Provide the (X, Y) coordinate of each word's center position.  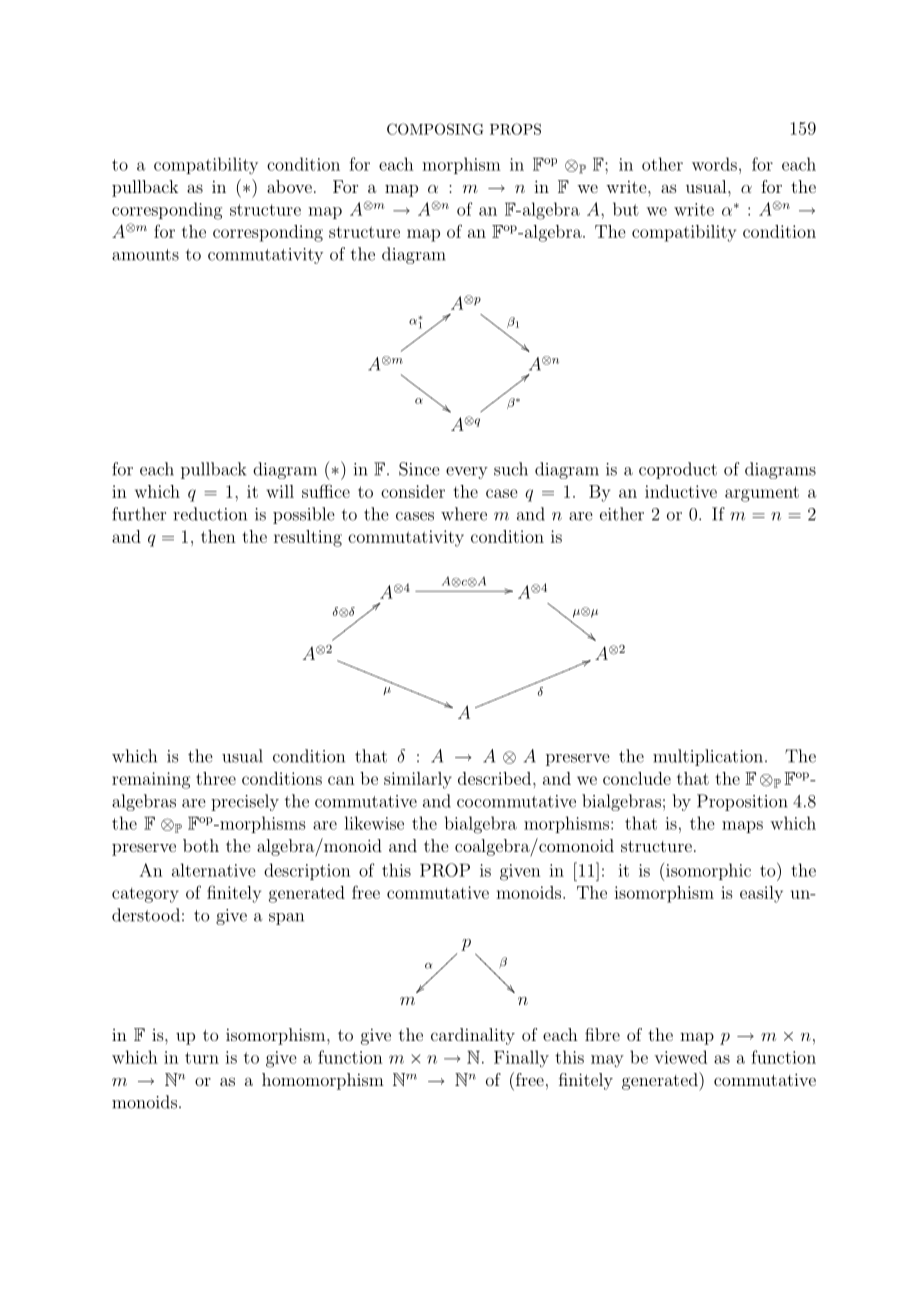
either (622, 514)
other (662, 164)
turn (202, 1058)
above (289, 186)
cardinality (473, 1036)
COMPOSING (435, 129)
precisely (245, 802)
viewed (680, 1057)
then (218, 536)
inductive (681, 491)
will (280, 491)
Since (419, 469)
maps (742, 827)
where (464, 514)
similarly (418, 780)
